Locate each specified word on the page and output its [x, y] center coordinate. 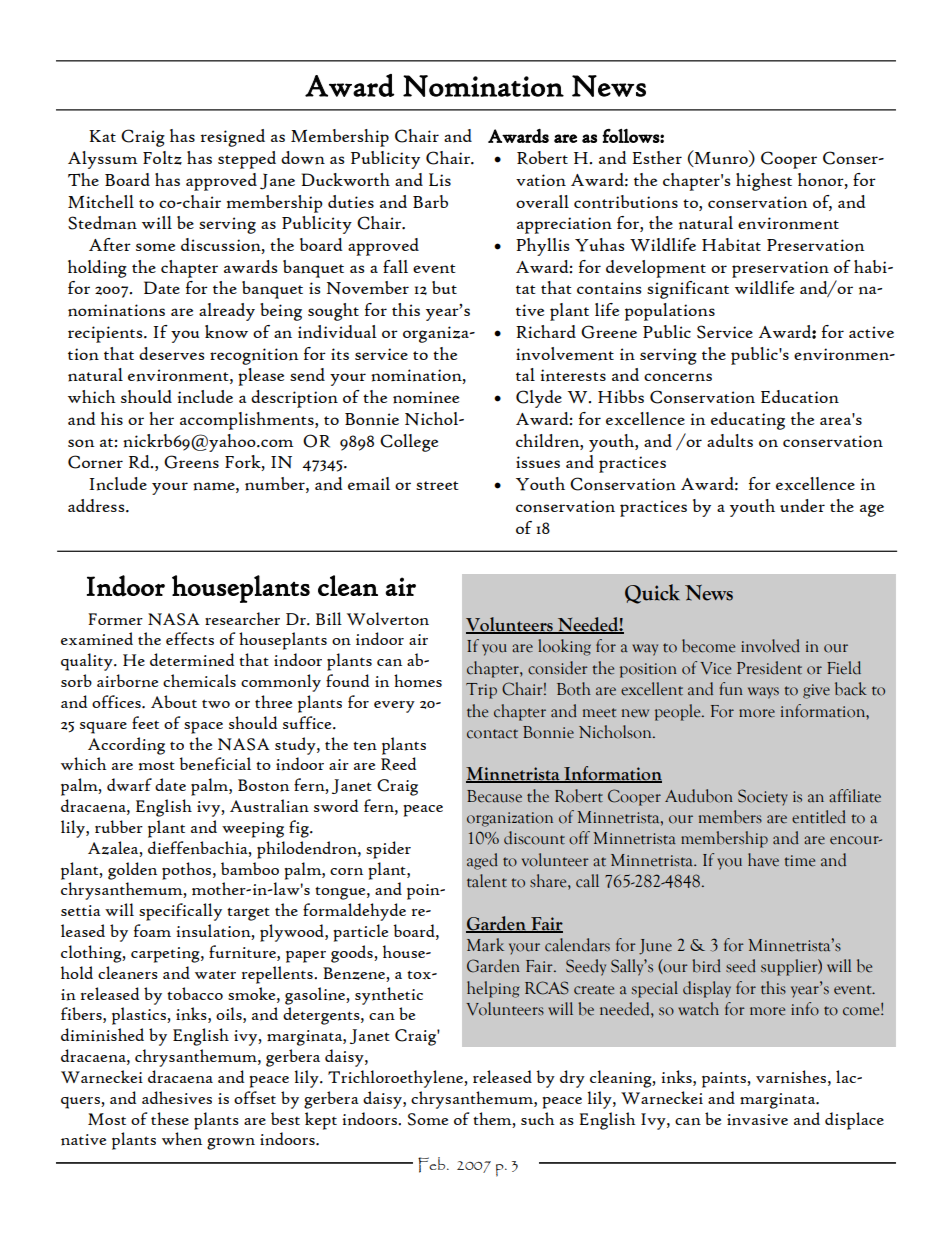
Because [494, 796]
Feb [433, 1165]
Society [763, 797]
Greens [191, 462]
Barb [430, 201]
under [802, 506]
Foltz [162, 158]
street [437, 485]
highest [764, 182]
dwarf [129, 784]
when [182, 1139]
